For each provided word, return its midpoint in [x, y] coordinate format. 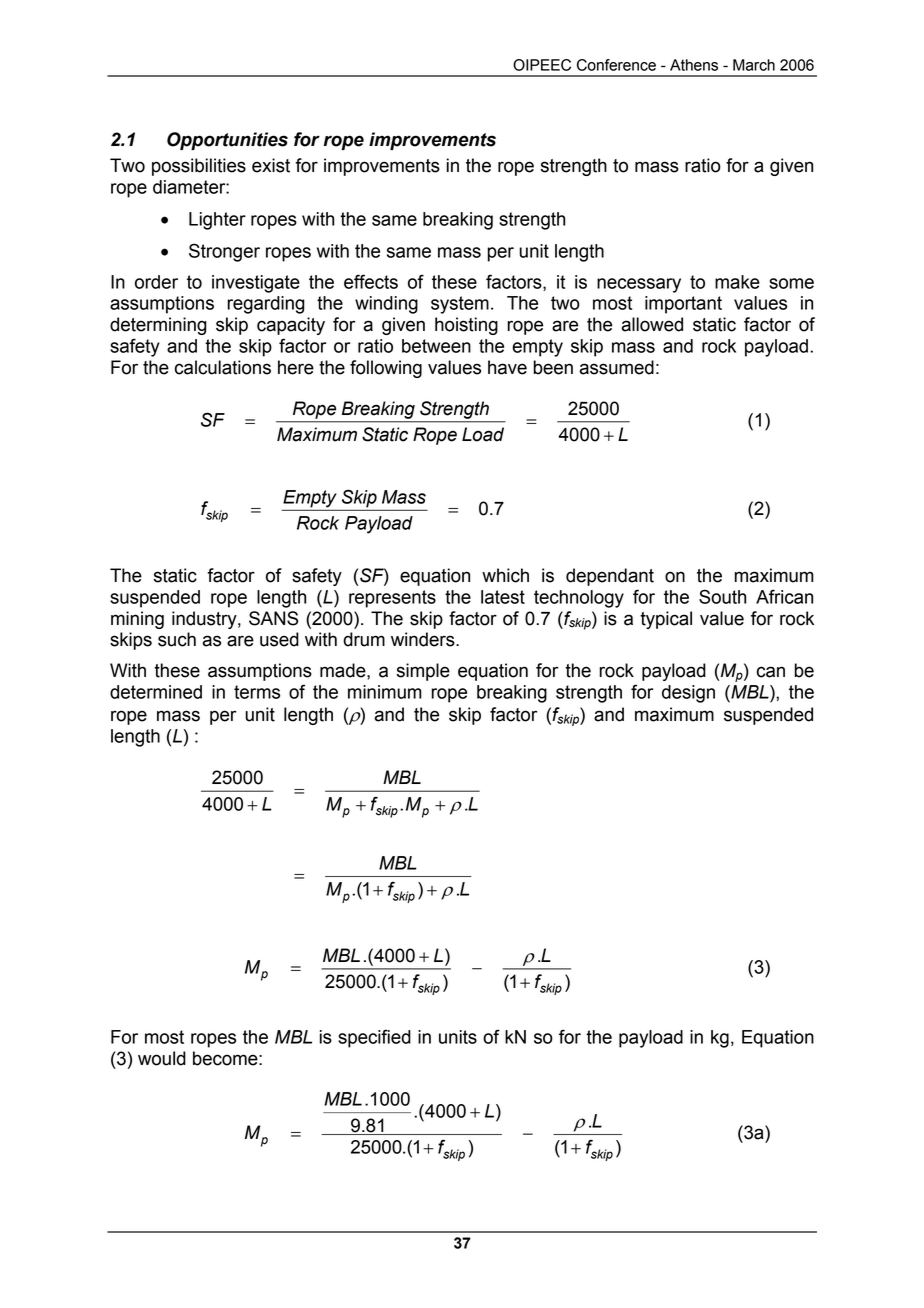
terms [257, 692]
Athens [694, 65]
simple [423, 672]
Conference [616, 65]
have [507, 367]
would [162, 1058]
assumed [616, 367]
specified [374, 1038]
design [688, 694]
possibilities [199, 167]
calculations [223, 367]
